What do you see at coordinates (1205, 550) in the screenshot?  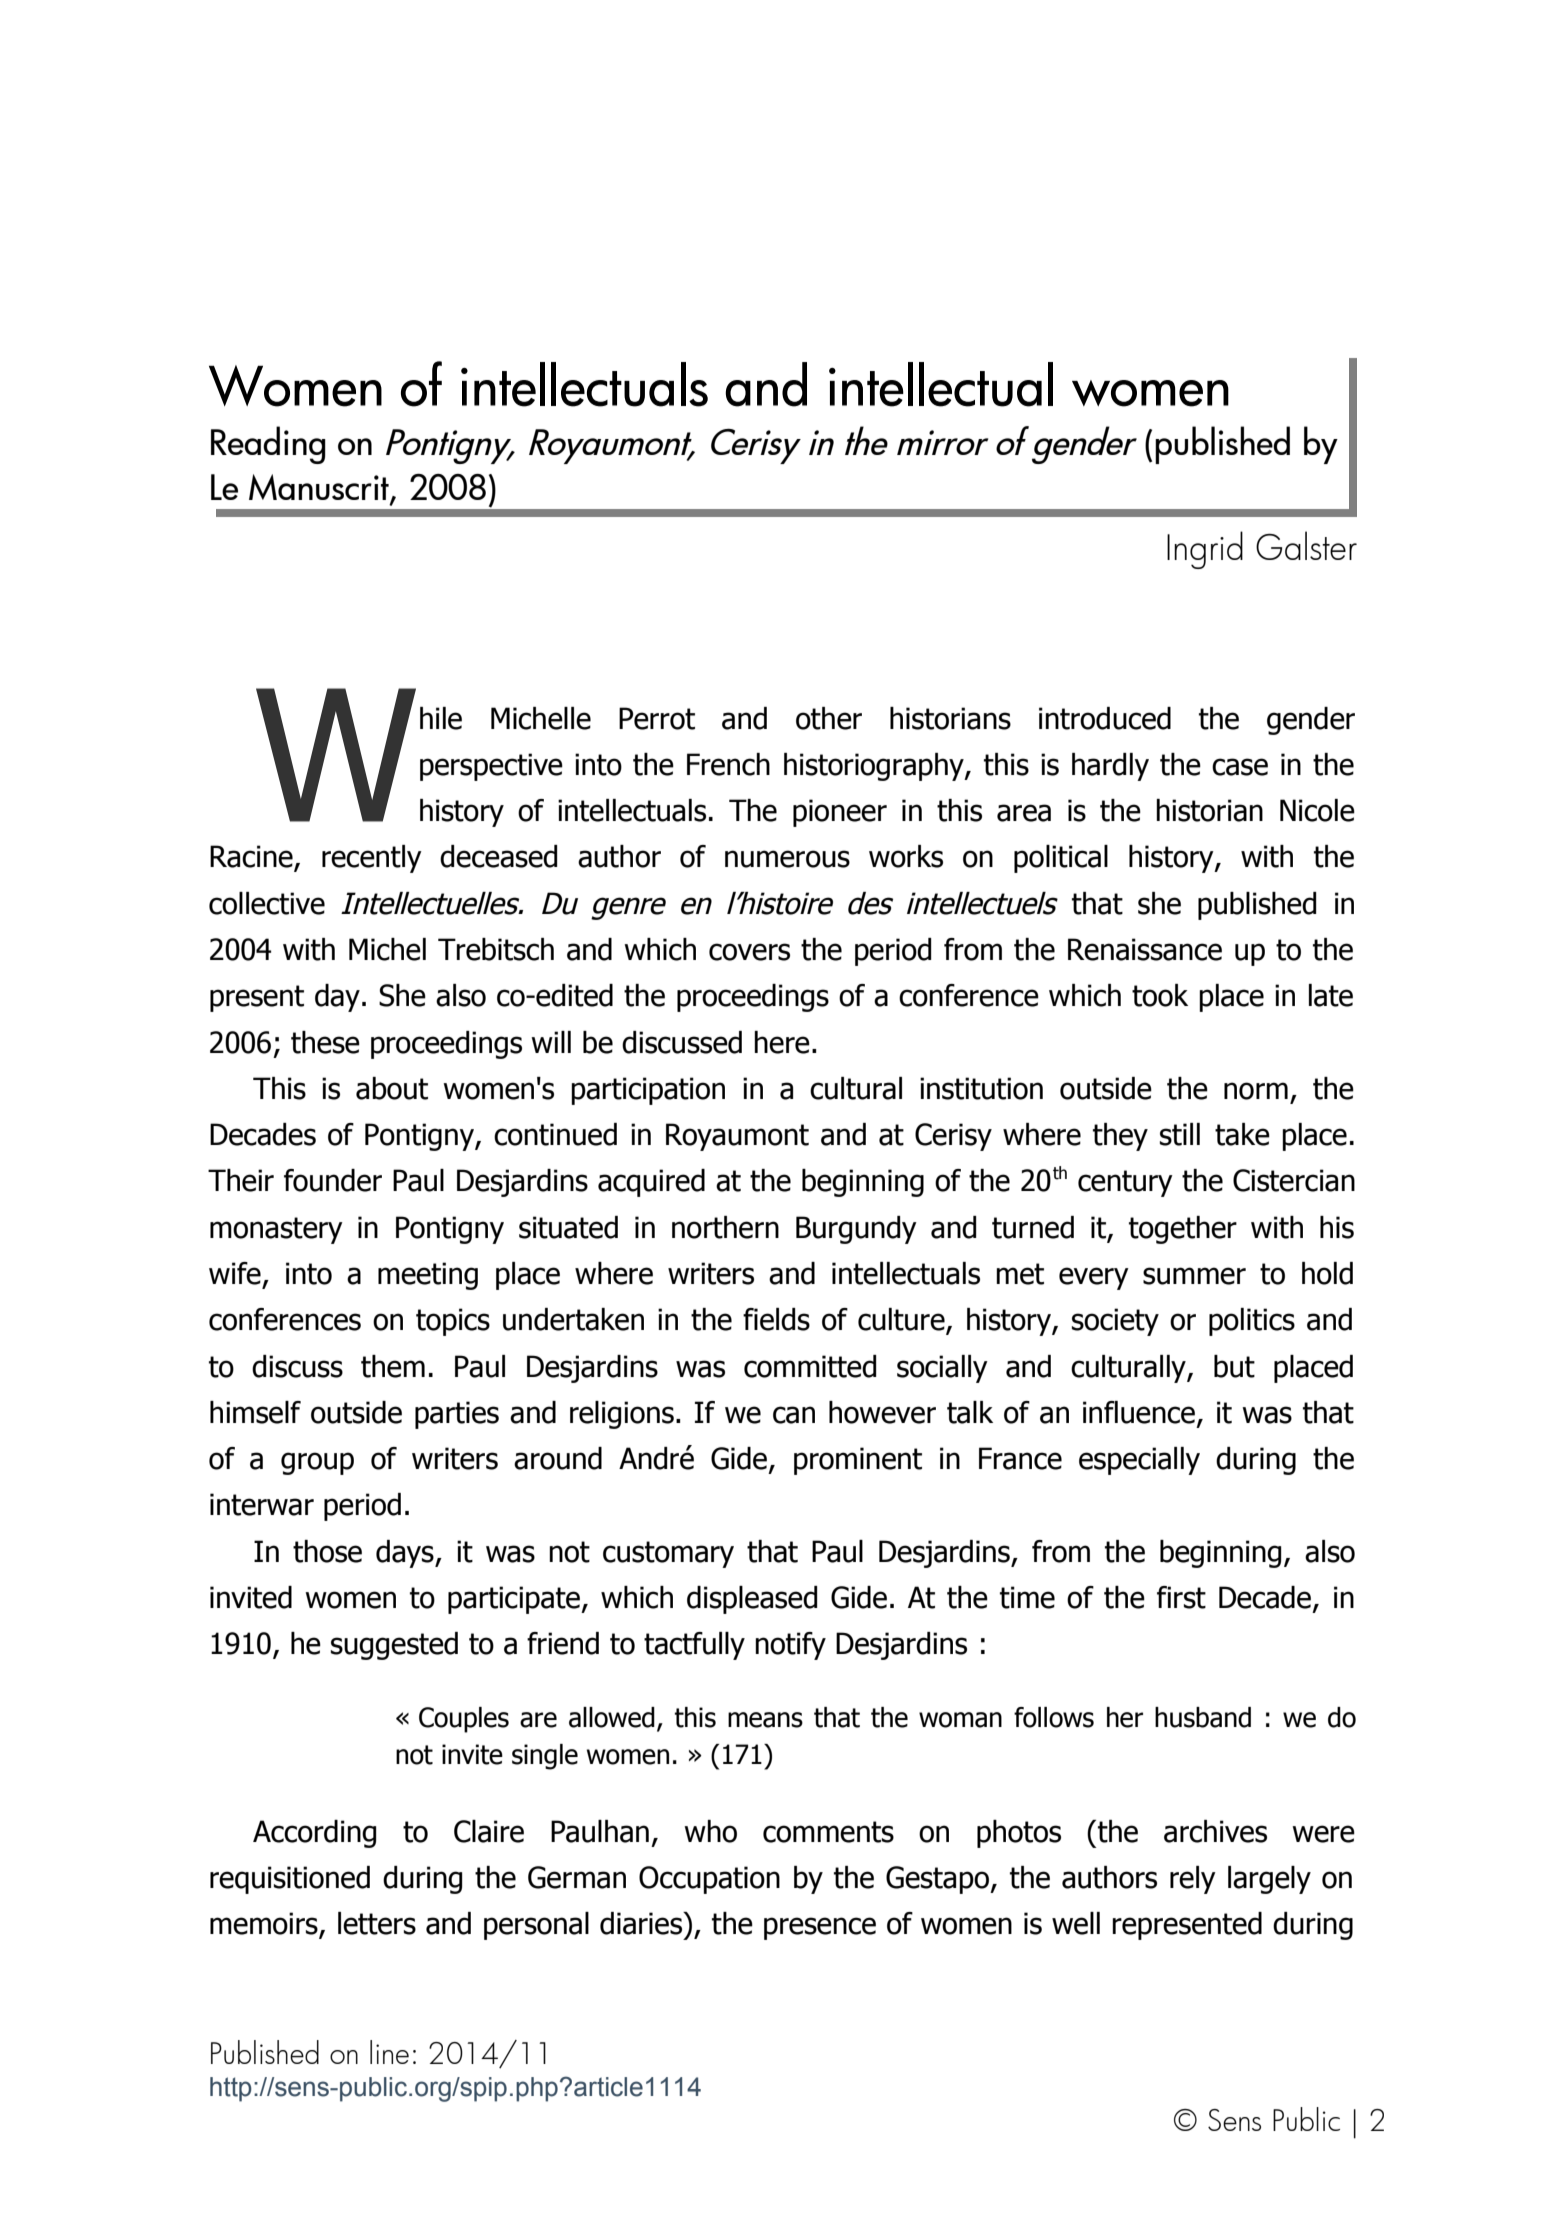 I see `Ingrid` at bounding box center [1205, 550].
